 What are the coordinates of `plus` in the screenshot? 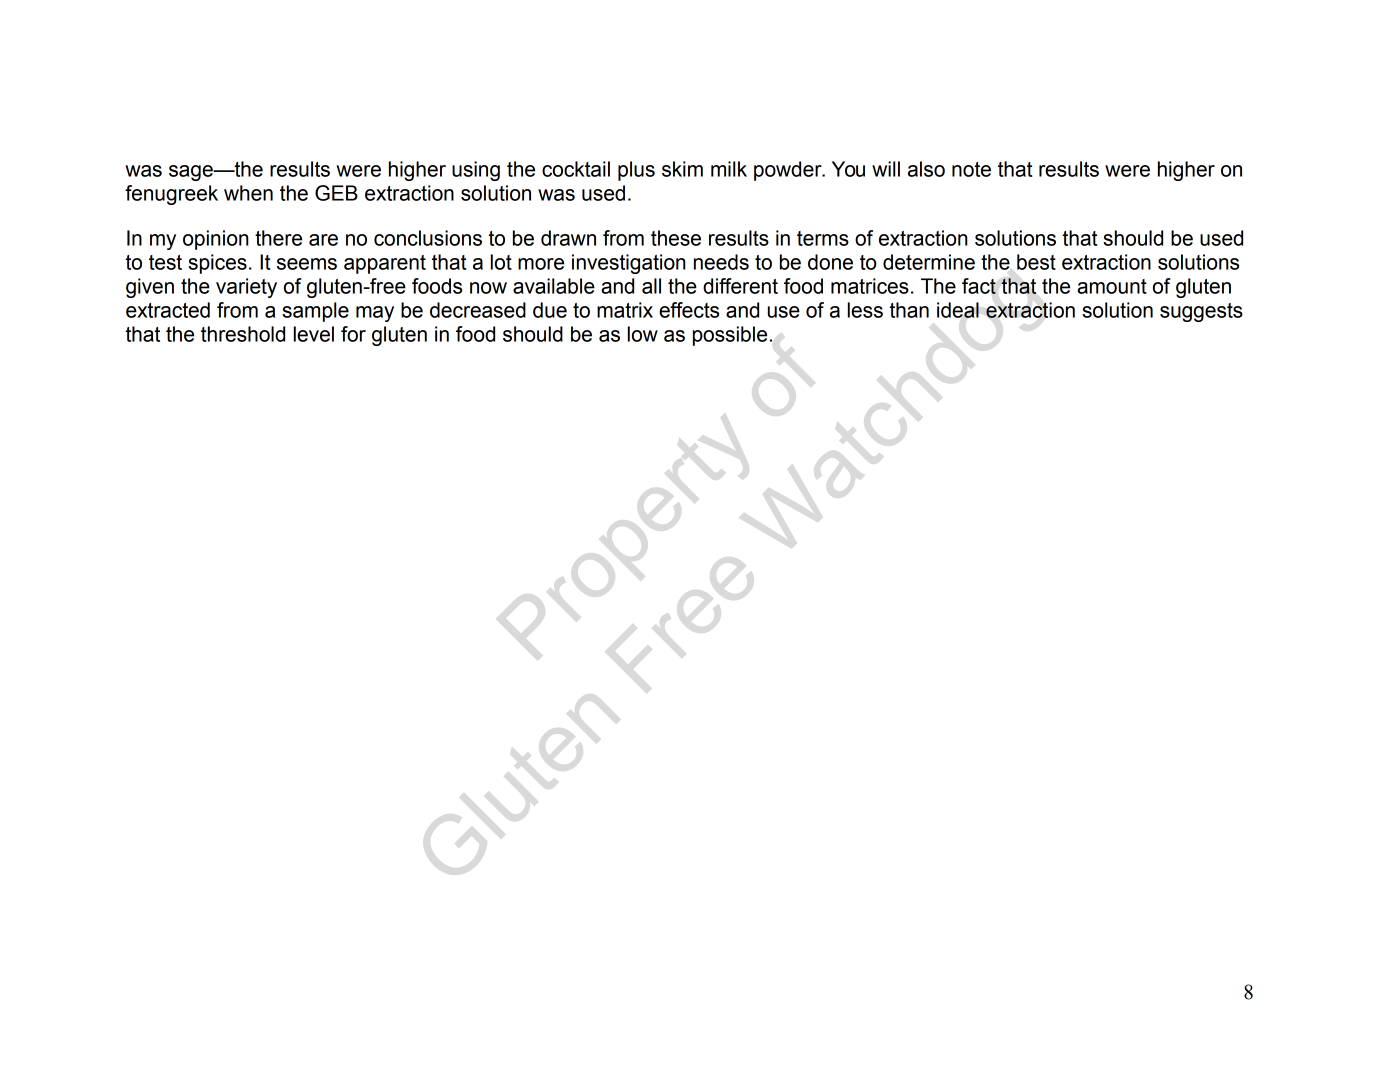 It's located at (636, 171).
